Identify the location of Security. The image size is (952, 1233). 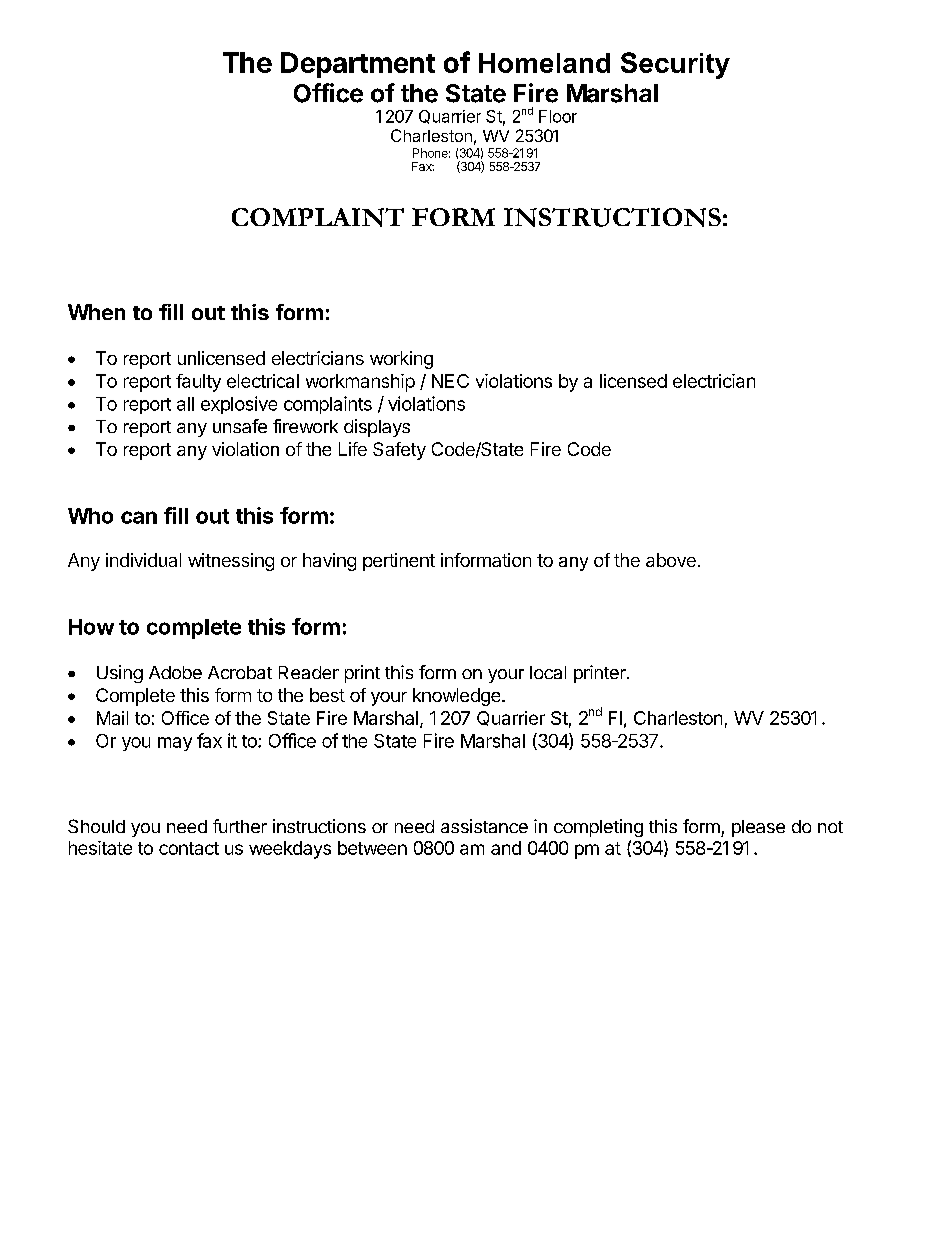
(675, 65).
